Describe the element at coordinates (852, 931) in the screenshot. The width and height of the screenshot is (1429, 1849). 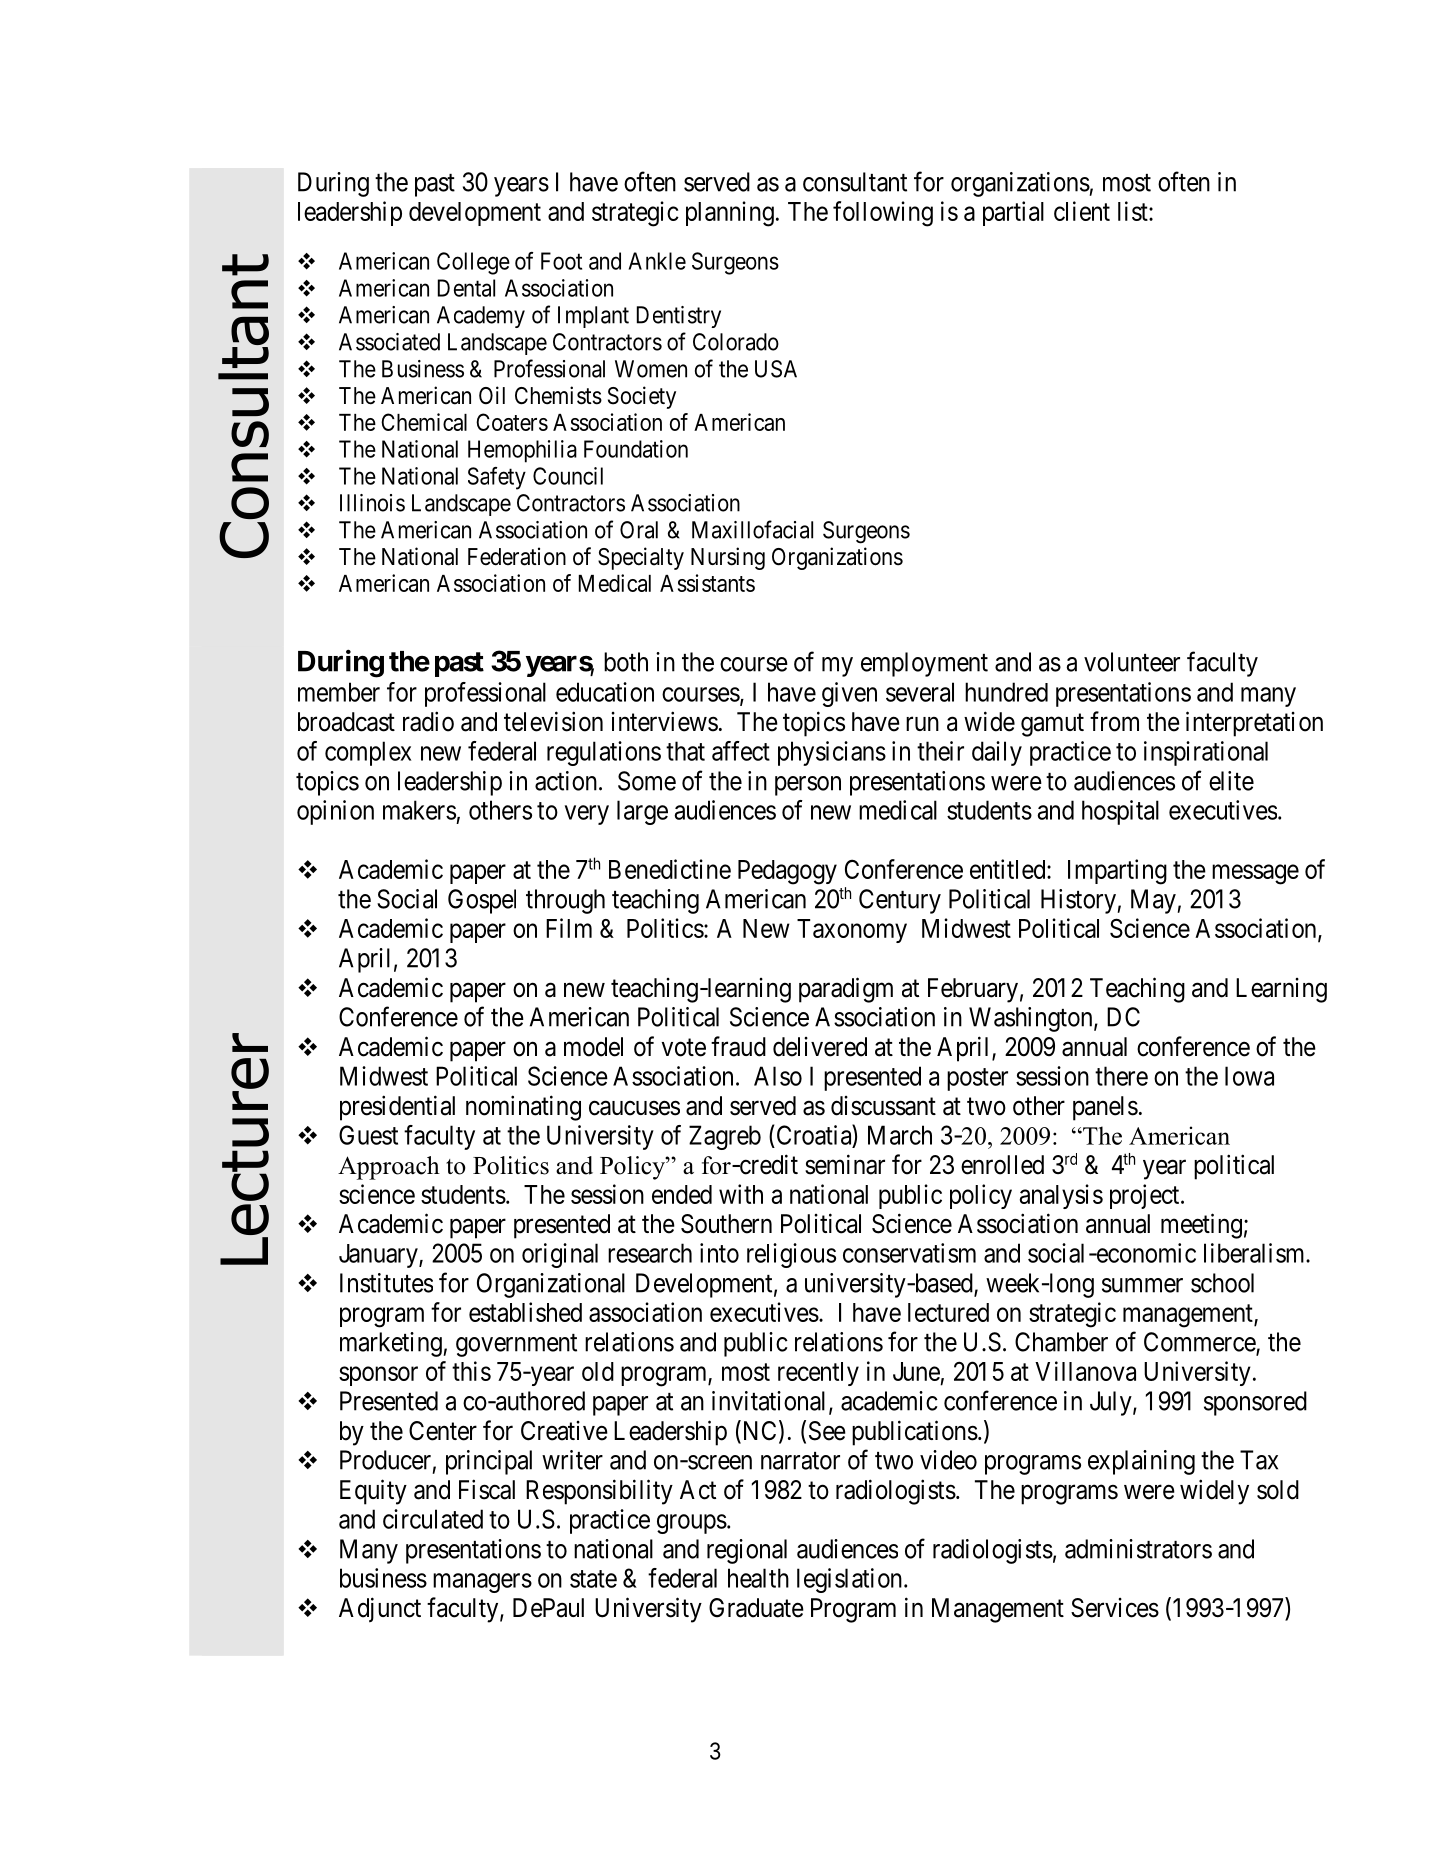
I see `Taxonomy` at that location.
